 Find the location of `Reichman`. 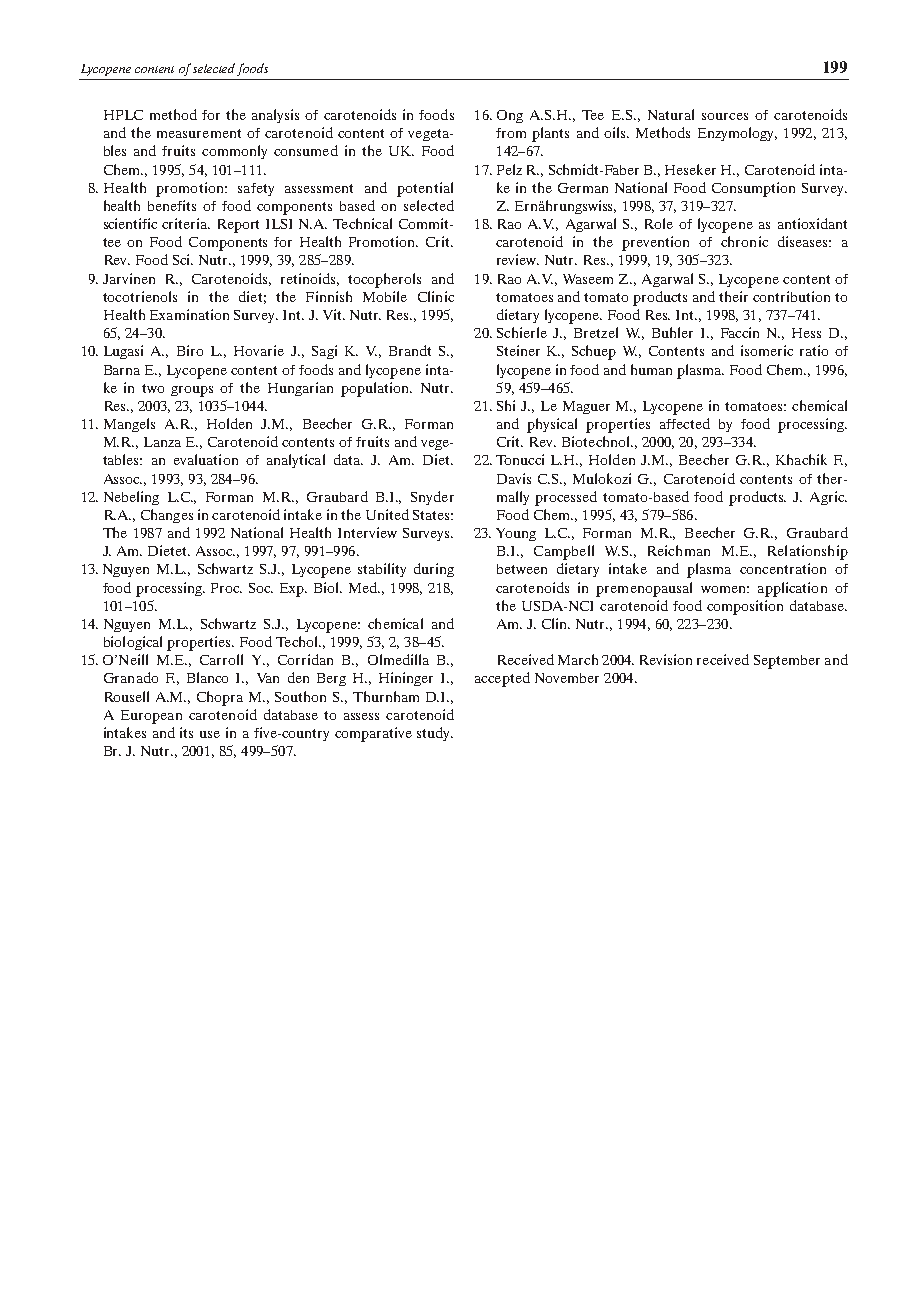

Reichman is located at coordinates (679, 550).
